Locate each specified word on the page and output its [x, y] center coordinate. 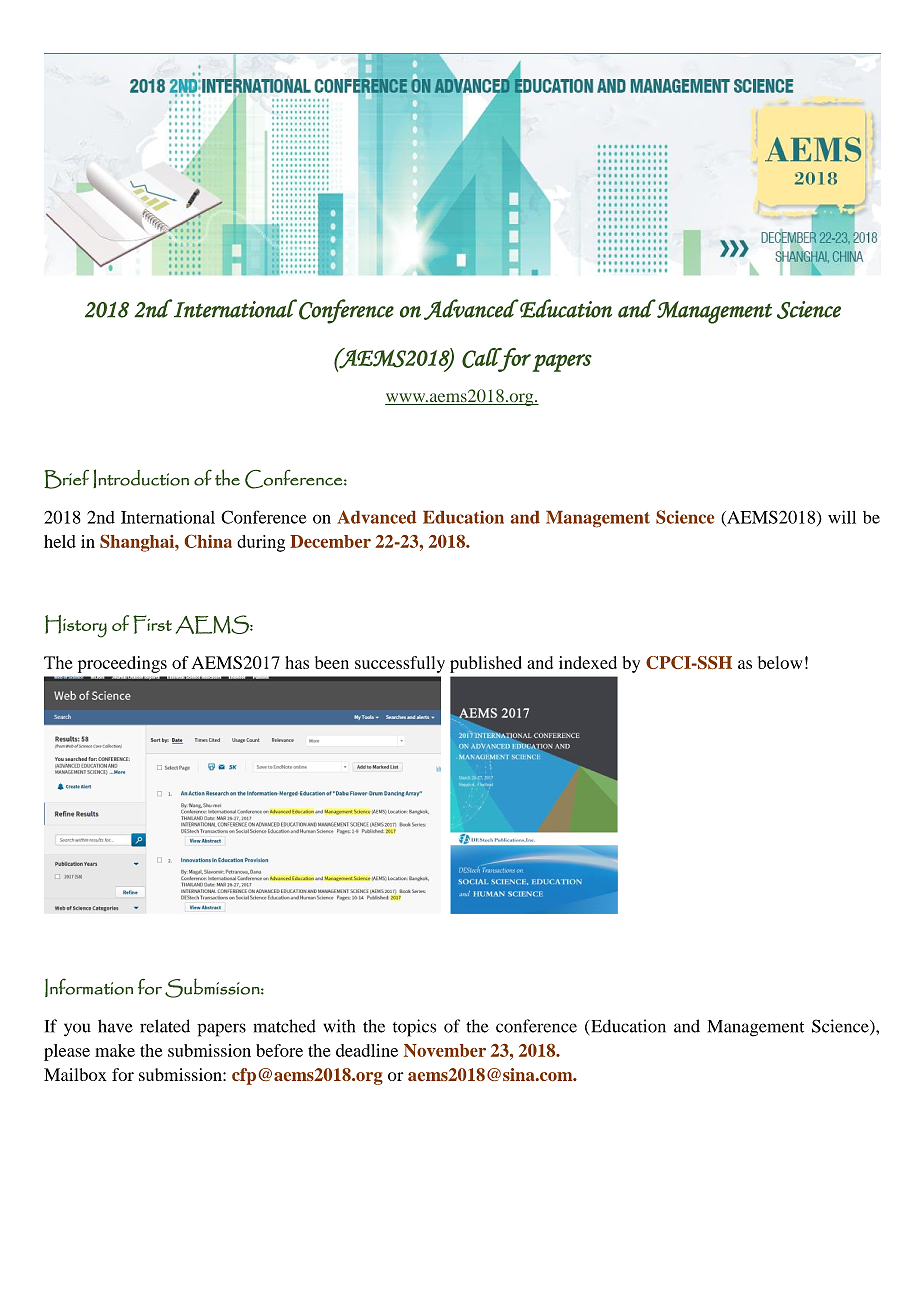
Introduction [141, 478]
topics [414, 1028]
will [842, 517]
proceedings [122, 664]
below [780, 662]
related [165, 1026]
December [330, 541]
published [486, 664]
